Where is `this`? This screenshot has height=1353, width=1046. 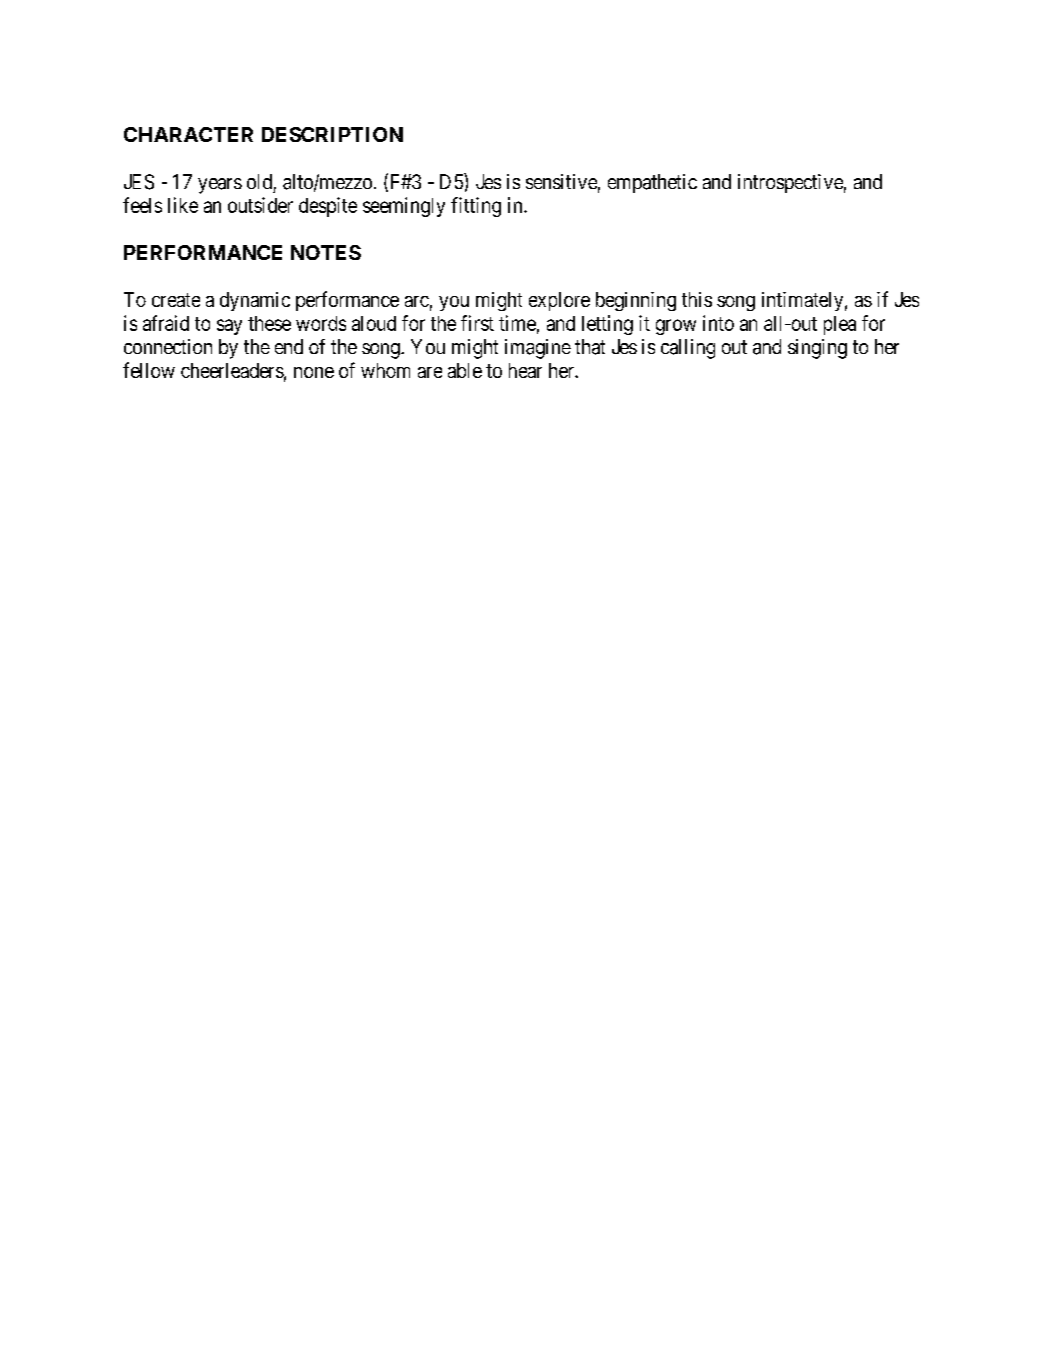 this is located at coordinates (697, 299).
